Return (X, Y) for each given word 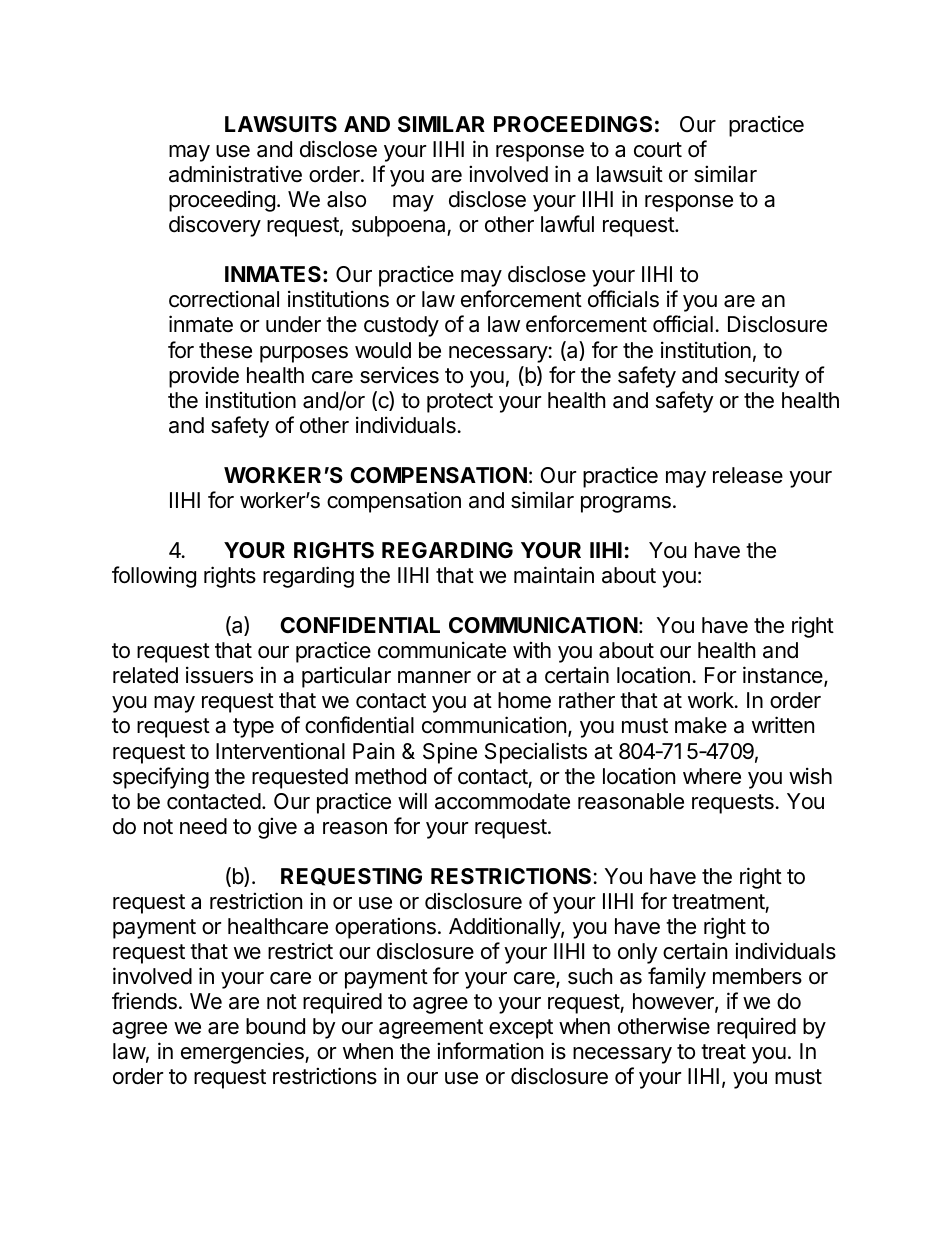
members (757, 976)
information (490, 1051)
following (154, 577)
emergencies (243, 1053)
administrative (235, 174)
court (658, 150)
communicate (442, 650)
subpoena (400, 226)
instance (784, 676)
